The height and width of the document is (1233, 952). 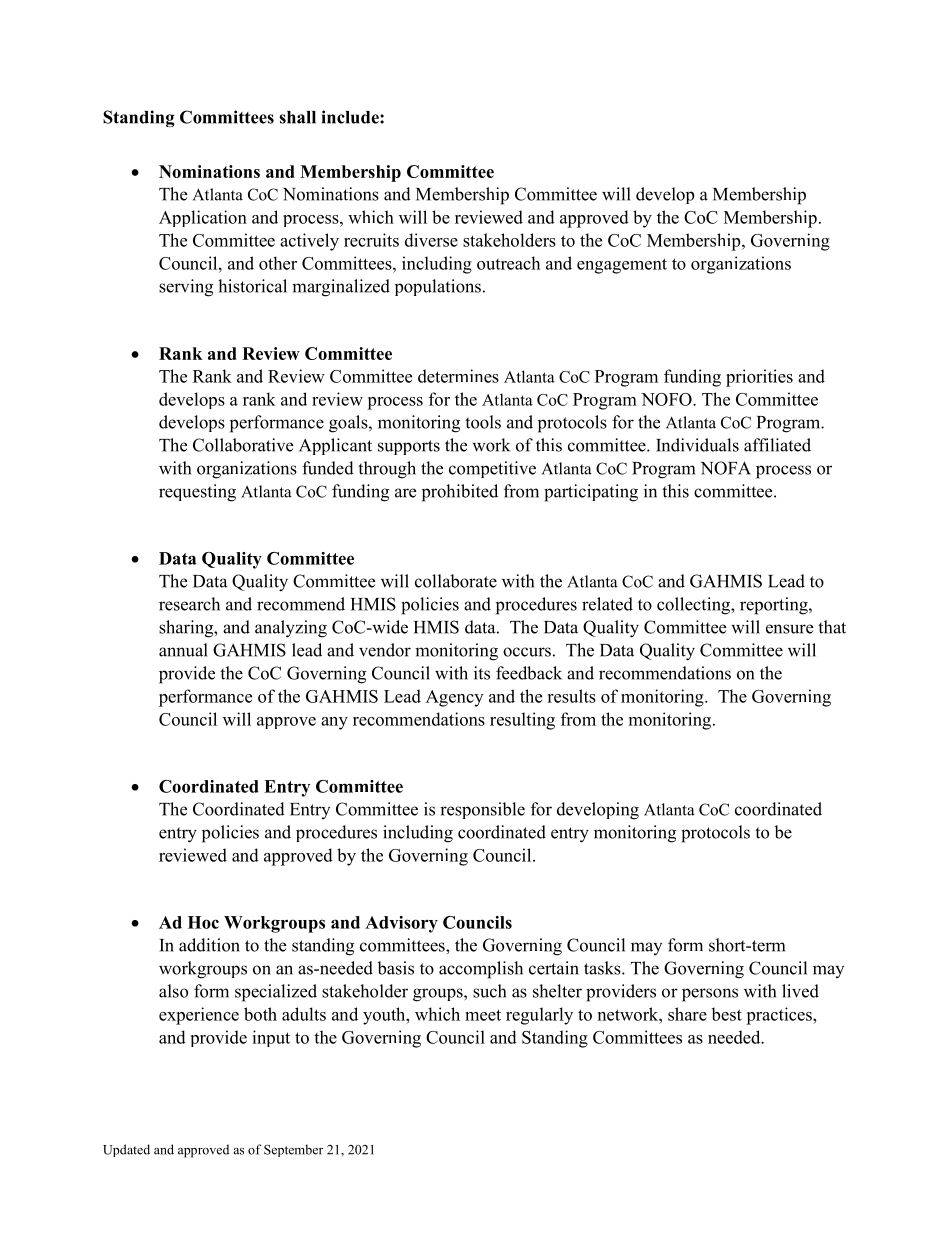 I want to click on annual, so click(x=183, y=650).
